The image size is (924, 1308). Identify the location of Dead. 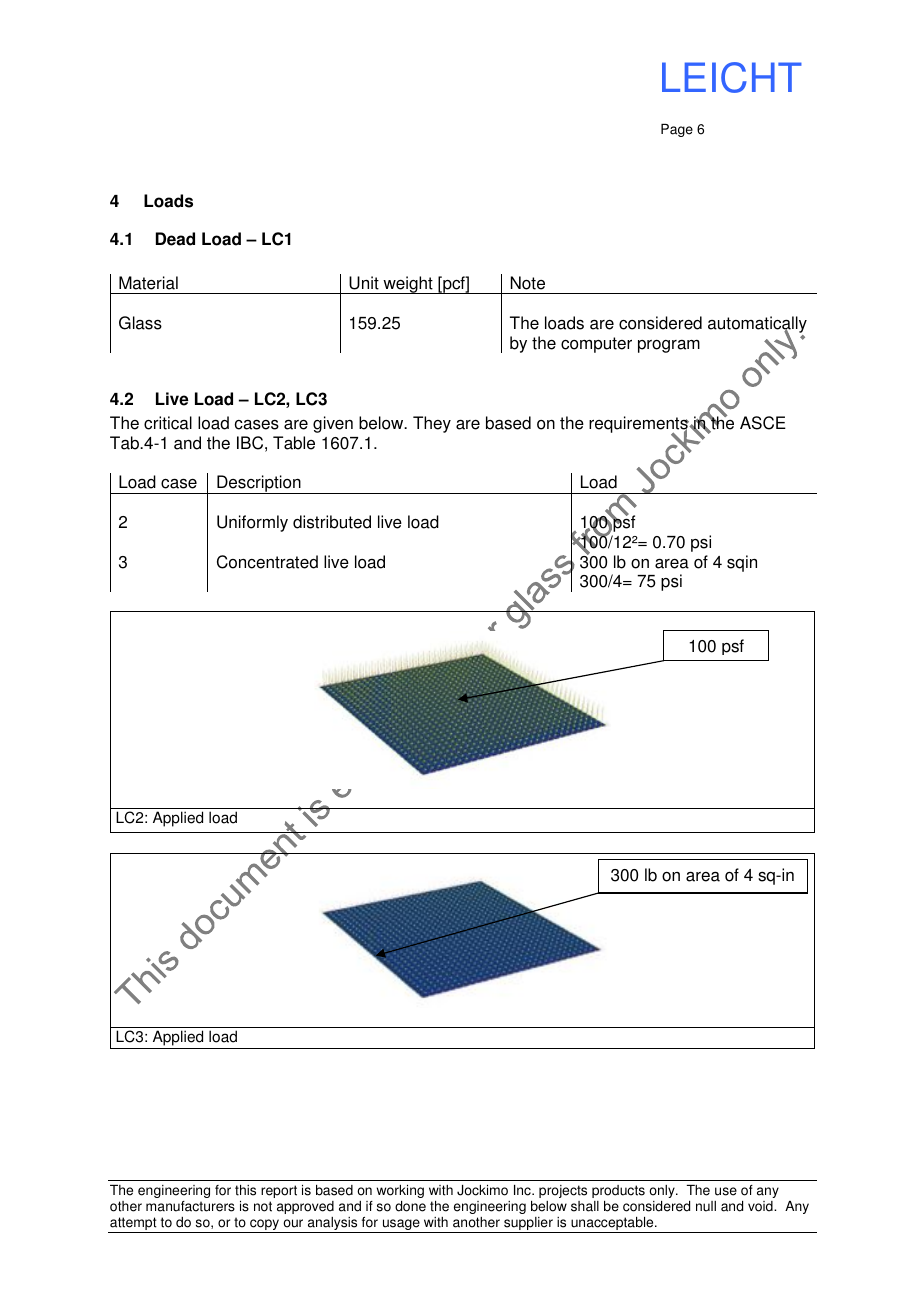
(175, 239).
